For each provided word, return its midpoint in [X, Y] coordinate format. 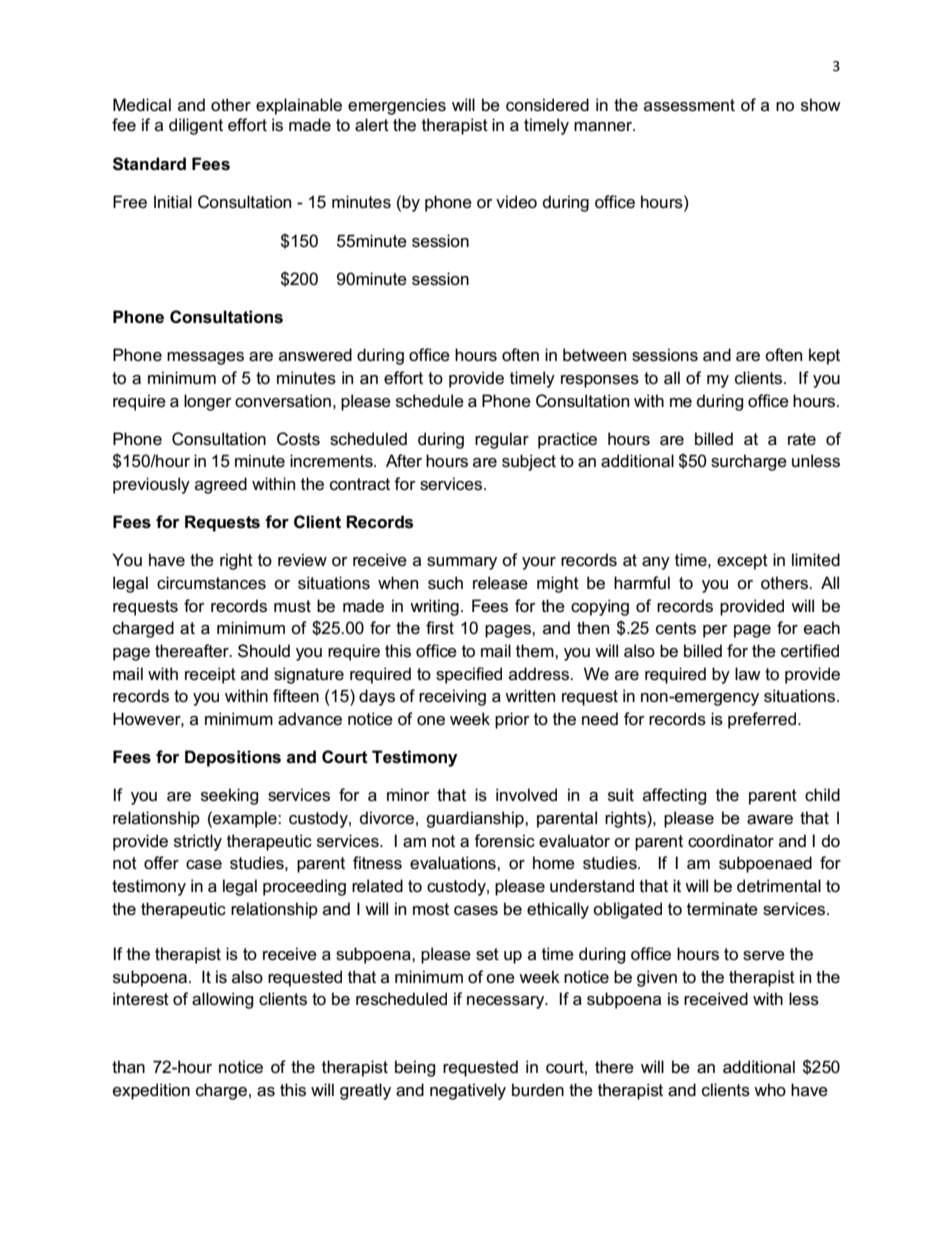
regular [502, 440]
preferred [763, 720]
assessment [689, 105]
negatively [468, 1091]
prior [512, 720]
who [770, 1089]
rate [802, 439]
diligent [196, 126]
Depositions [233, 758]
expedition [151, 1091]
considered [547, 105]
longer [208, 402]
